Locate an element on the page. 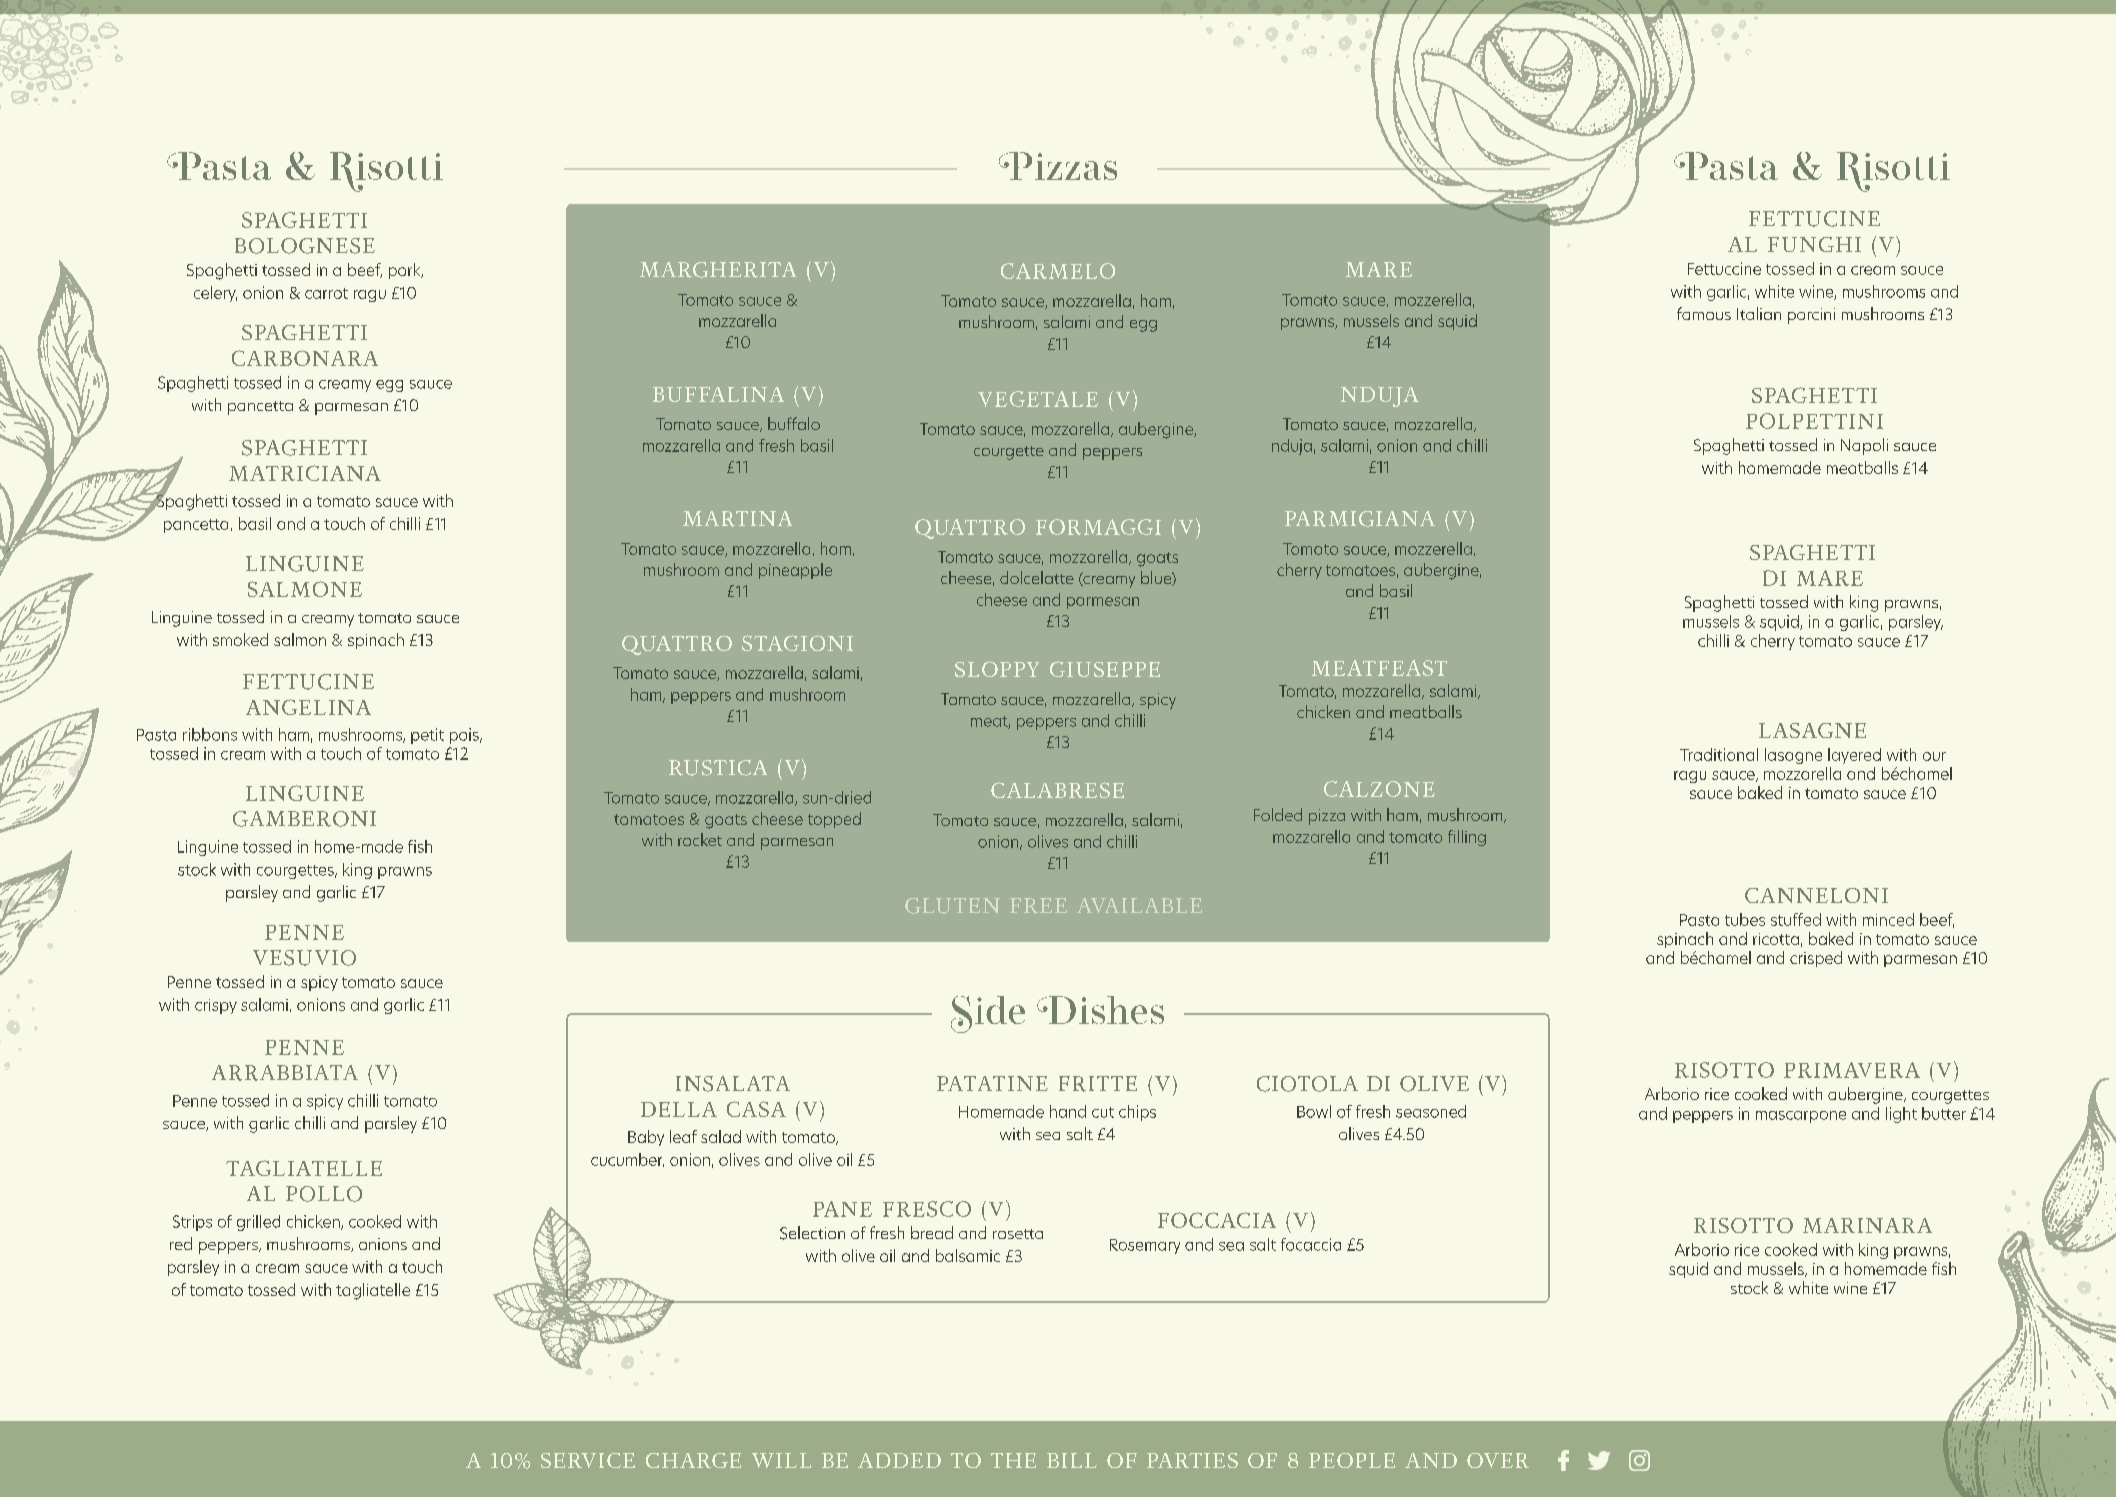 The image size is (2116, 1497). mascarpone is located at coordinates (1801, 1117).
